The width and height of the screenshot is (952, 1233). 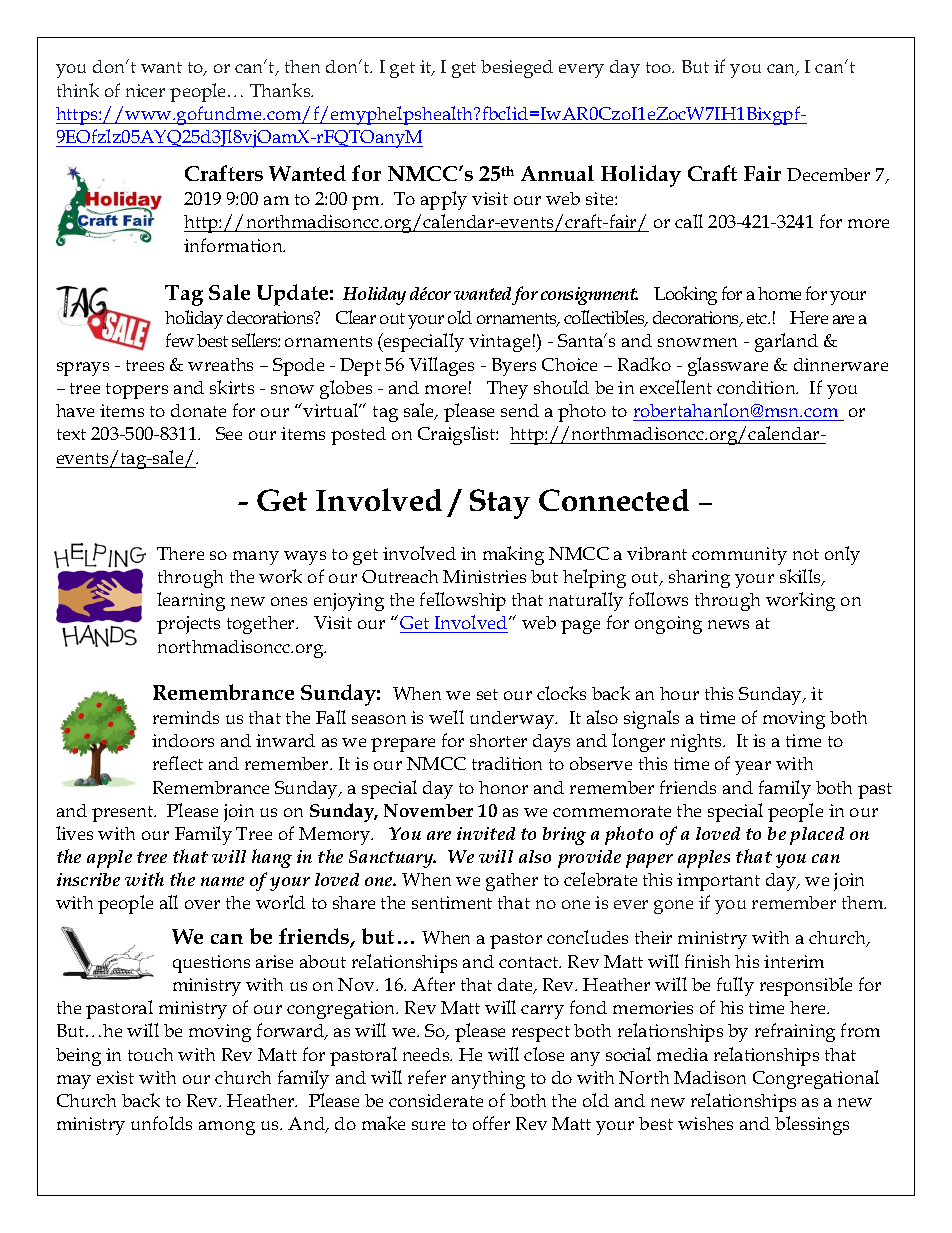 I want to click on learning, so click(x=191, y=601).
